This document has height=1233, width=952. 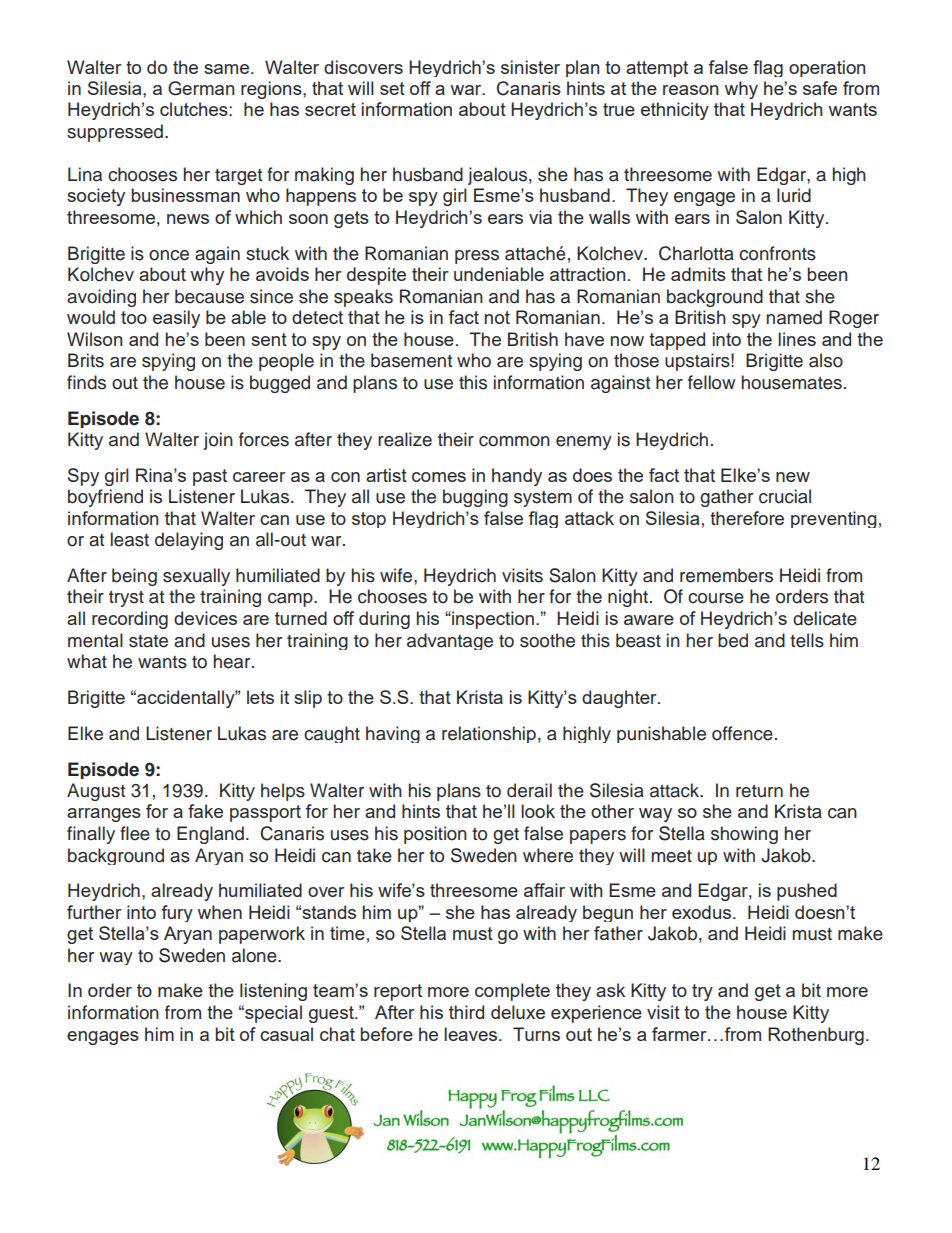 I want to click on easily, so click(x=176, y=319).
